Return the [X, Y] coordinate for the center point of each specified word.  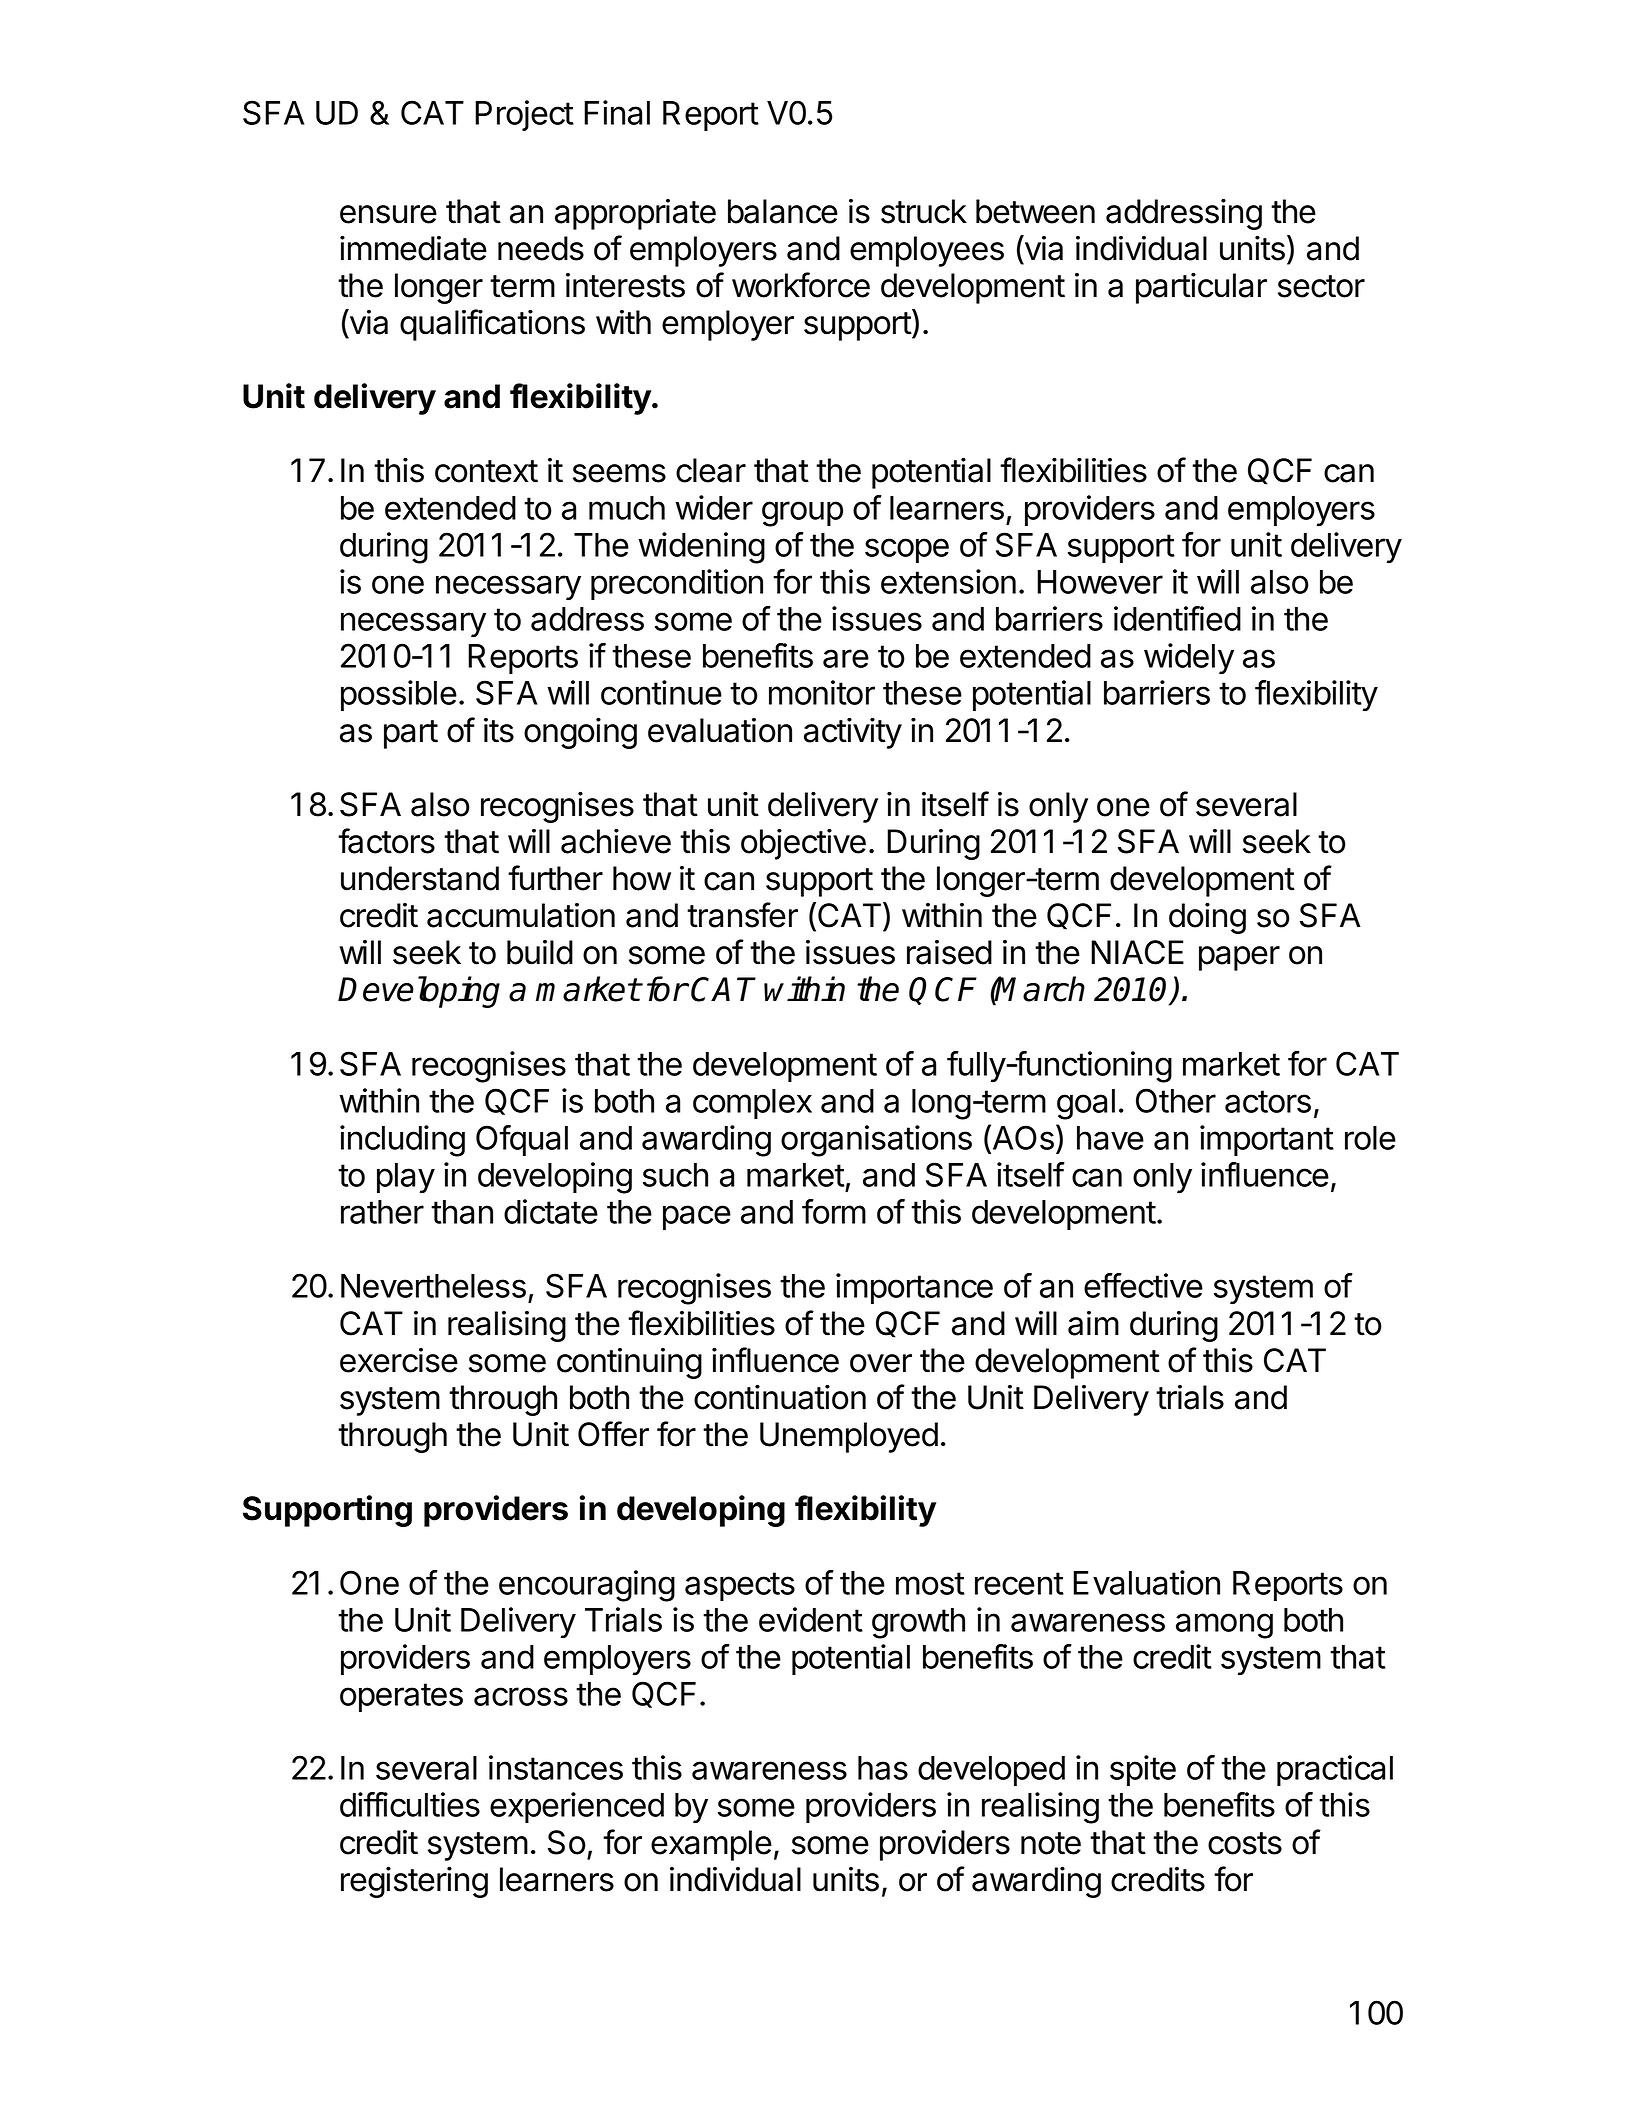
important [1267, 1140]
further [555, 878]
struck [924, 211]
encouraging [587, 1586]
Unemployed [849, 1437]
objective [803, 844]
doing [1207, 918]
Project [524, 115]
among [1224, 1626]
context [486, 471]
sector [1321, 286]
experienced [577, 1807]
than [462, 1212]
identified [1177, 618]
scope [907, 550]
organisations [876, 1141]
